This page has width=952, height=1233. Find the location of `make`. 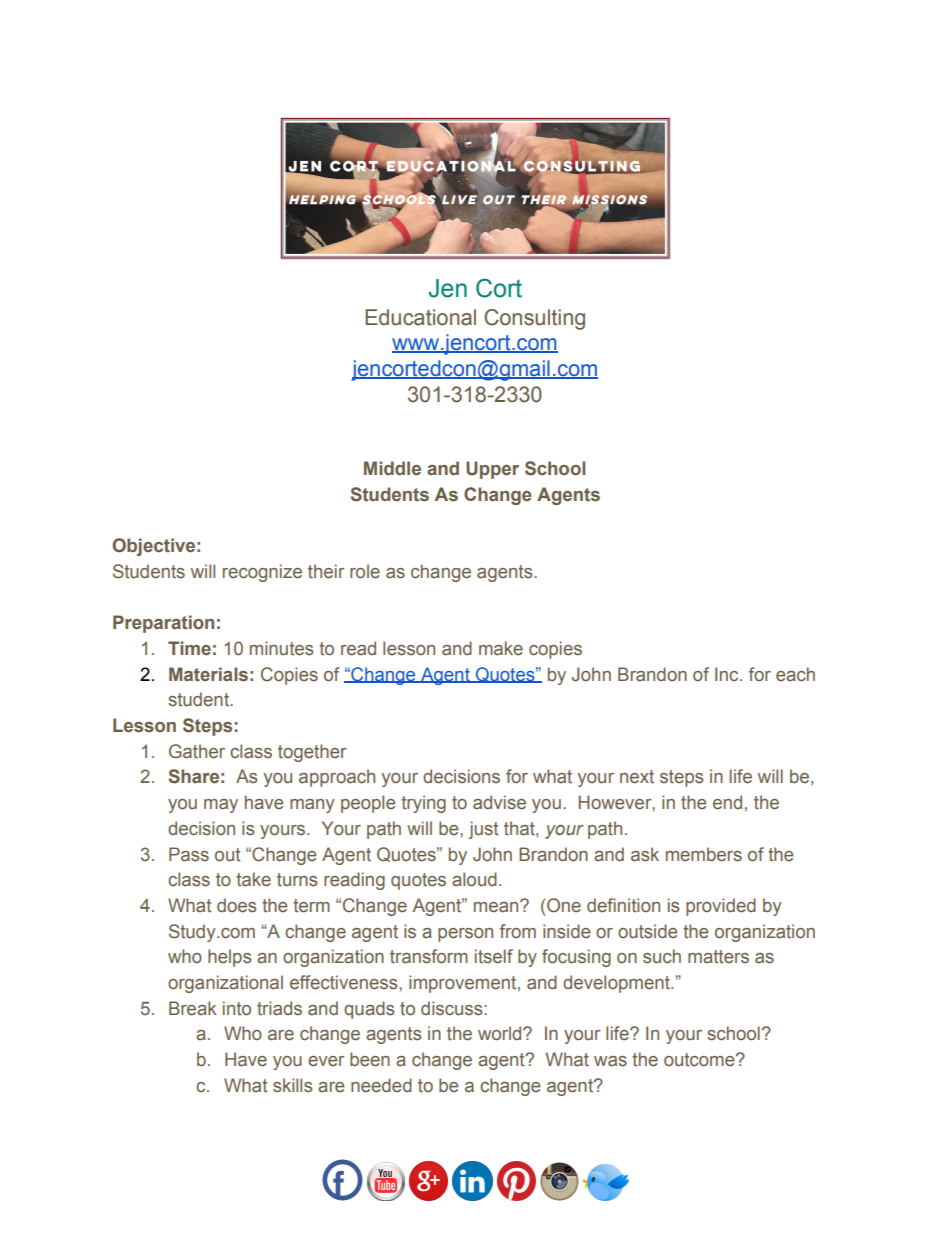

make is located at coordinates (501, 648).
